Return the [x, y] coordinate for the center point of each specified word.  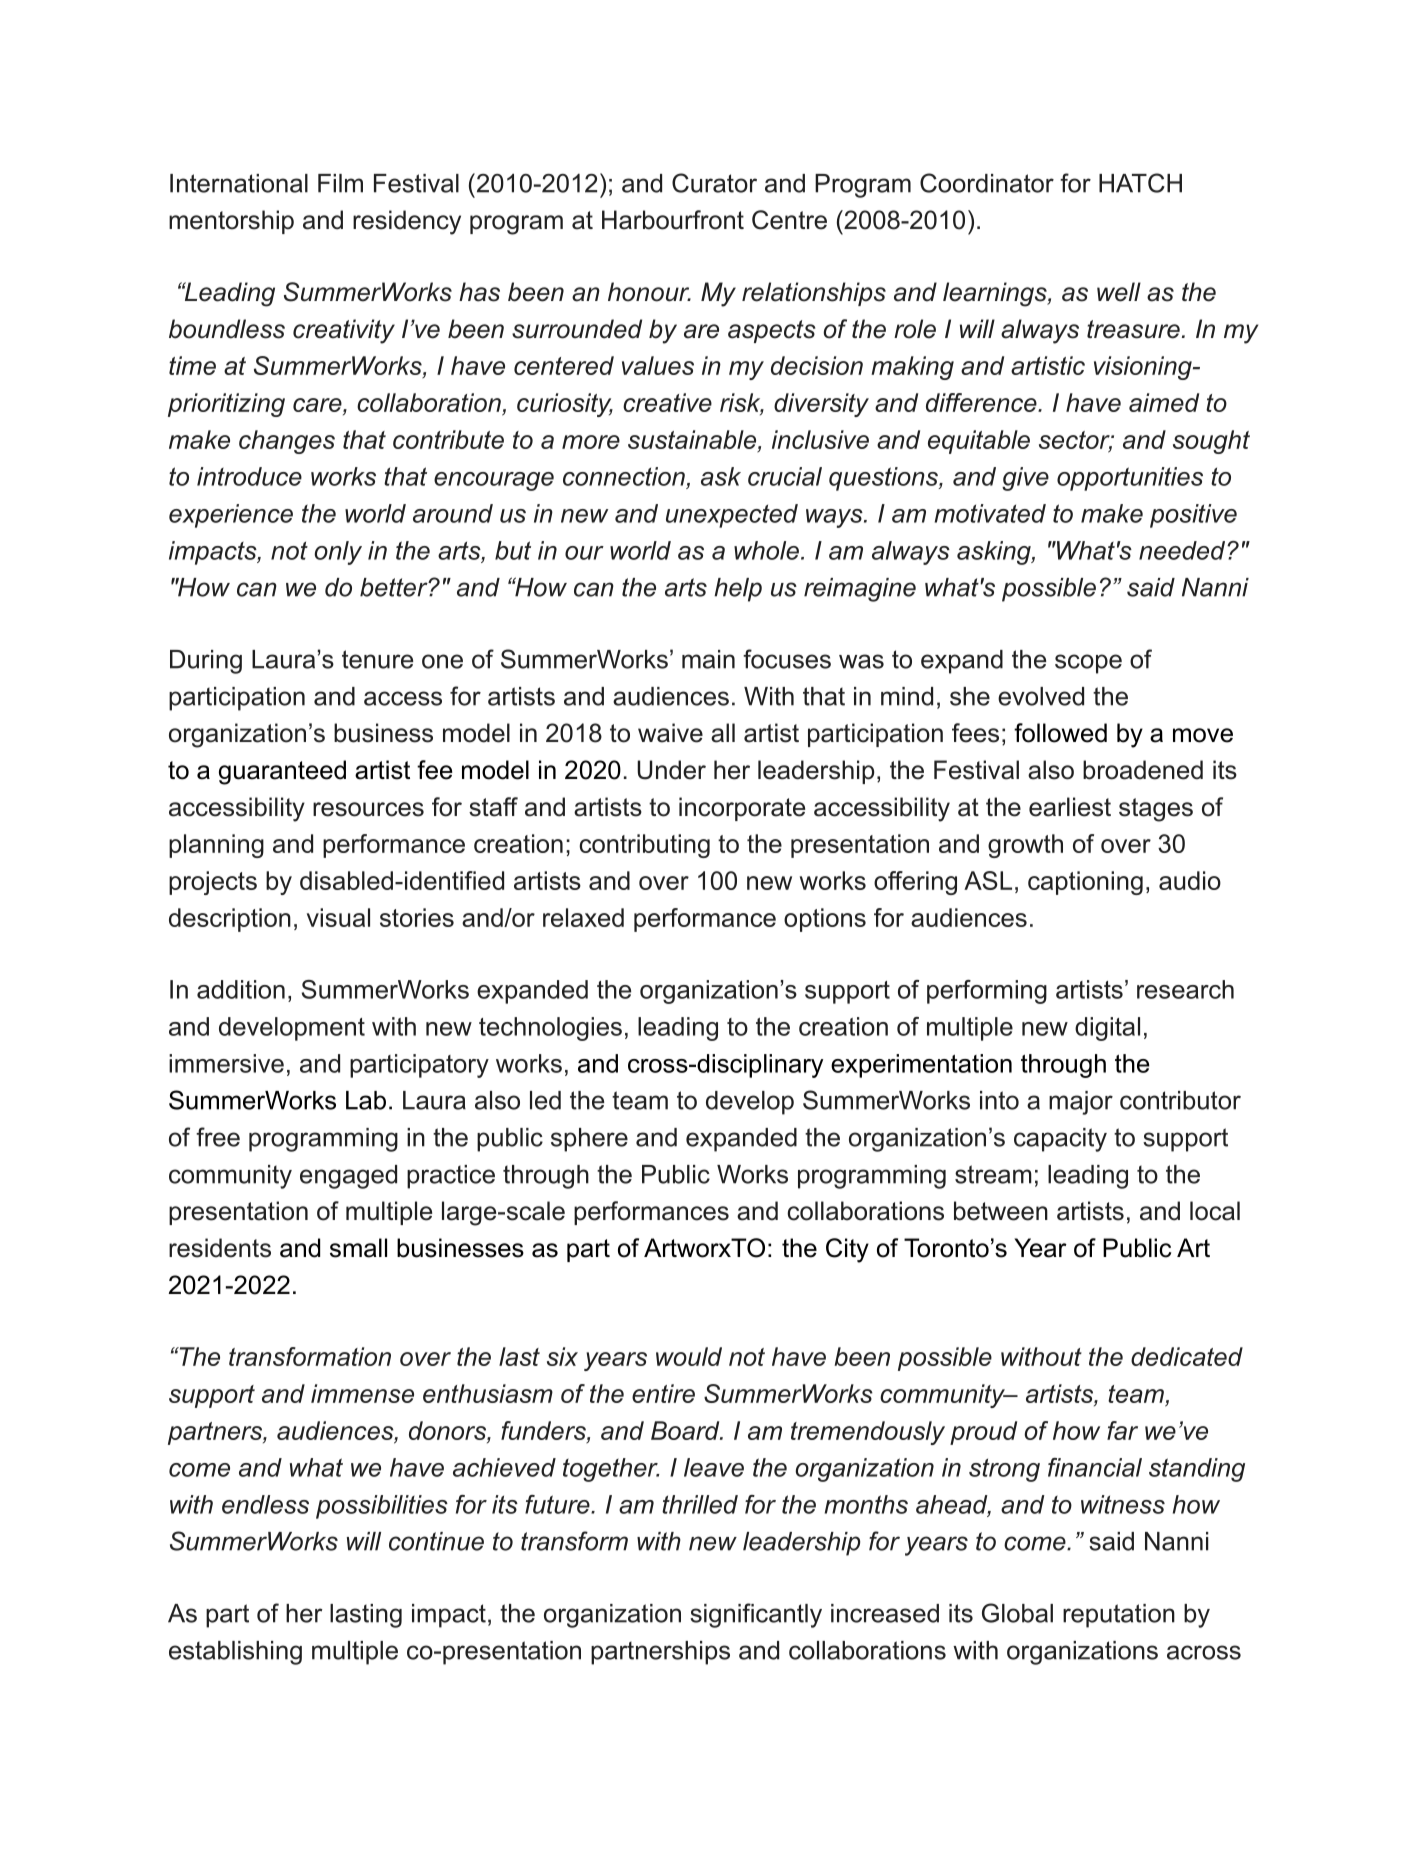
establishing [235, 1653]
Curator [714, 183]
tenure [377, 659]
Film [340, 183]
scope [1088, 664]
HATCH [1140, 183]
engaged [348, 1177]
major [1081, 1103]
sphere [589, 1140]
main [708, 659]
